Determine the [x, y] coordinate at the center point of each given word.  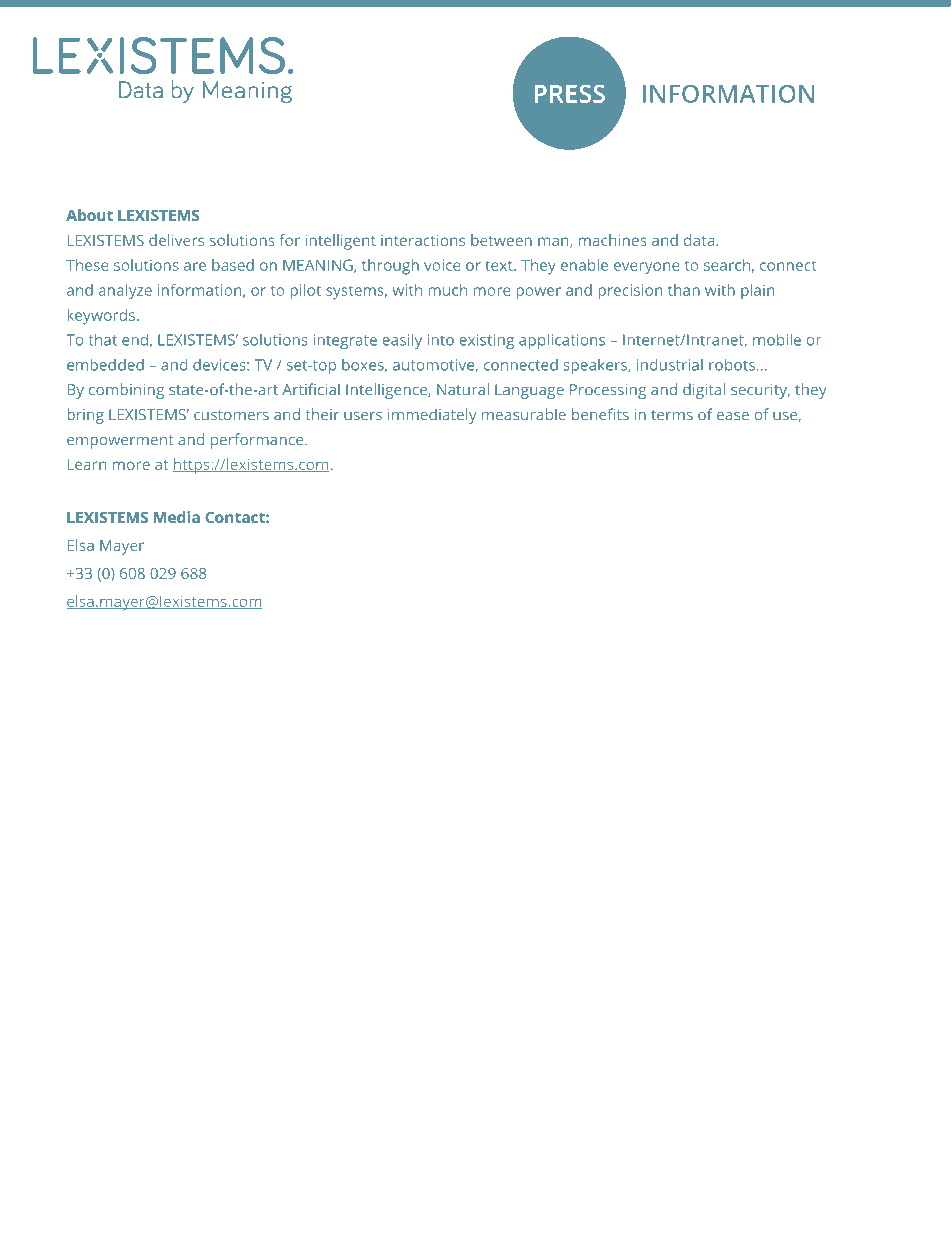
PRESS [570, 94]
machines [613, 240]
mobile [777, 340]
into [440, 340]
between [501, 240]
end [135, 340]
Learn [87, 464]
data [700, 240]
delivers [176, 240]
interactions [423, 240]
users [363, 416]
